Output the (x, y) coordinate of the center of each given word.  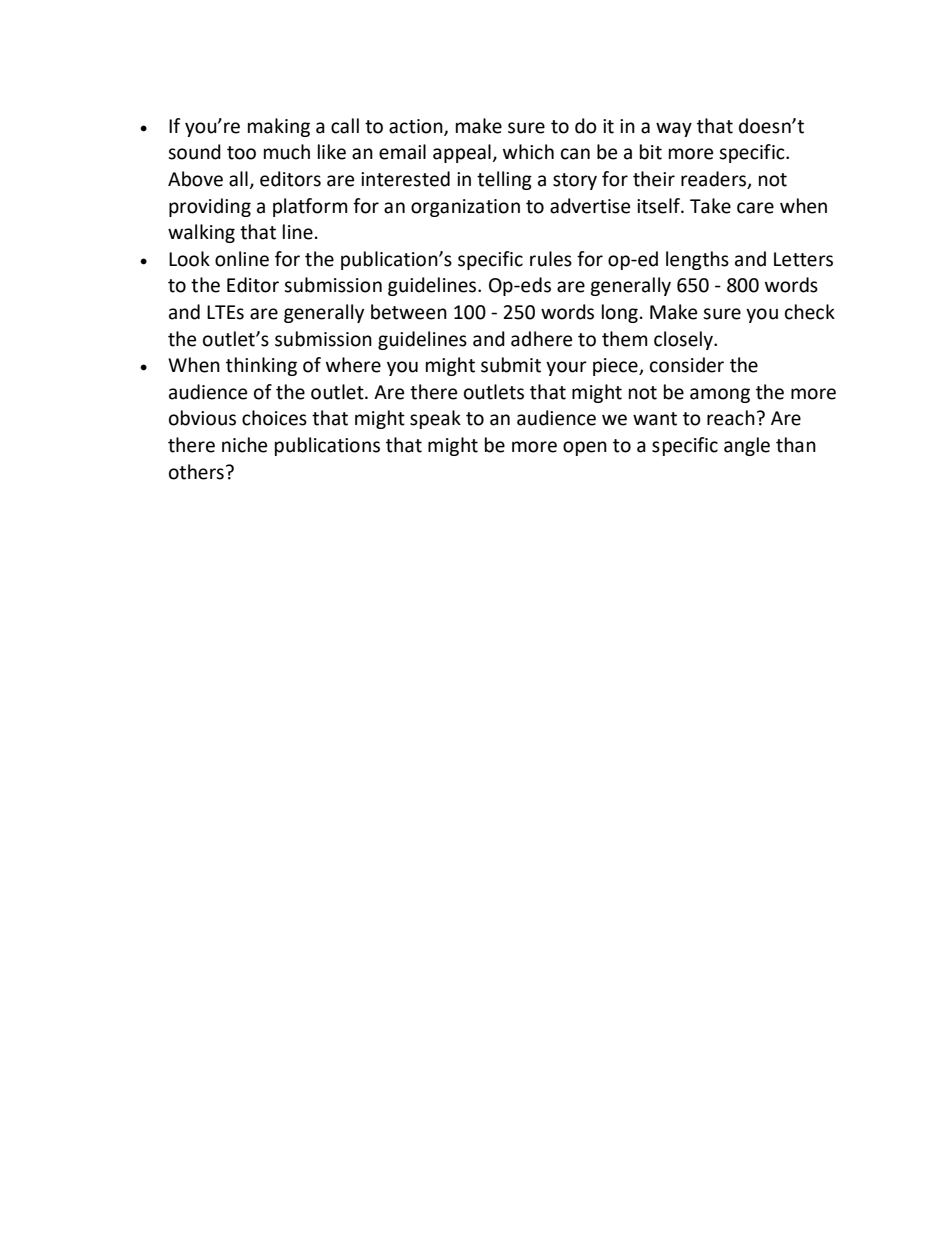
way (674, 129)
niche (244, 445)
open (585, 448)
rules (551, 259)
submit (511, 365)
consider (687, 365)
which (528, 152)
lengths (697, 260)
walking (201, 233)
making (279, 127)
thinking (261, 366)
